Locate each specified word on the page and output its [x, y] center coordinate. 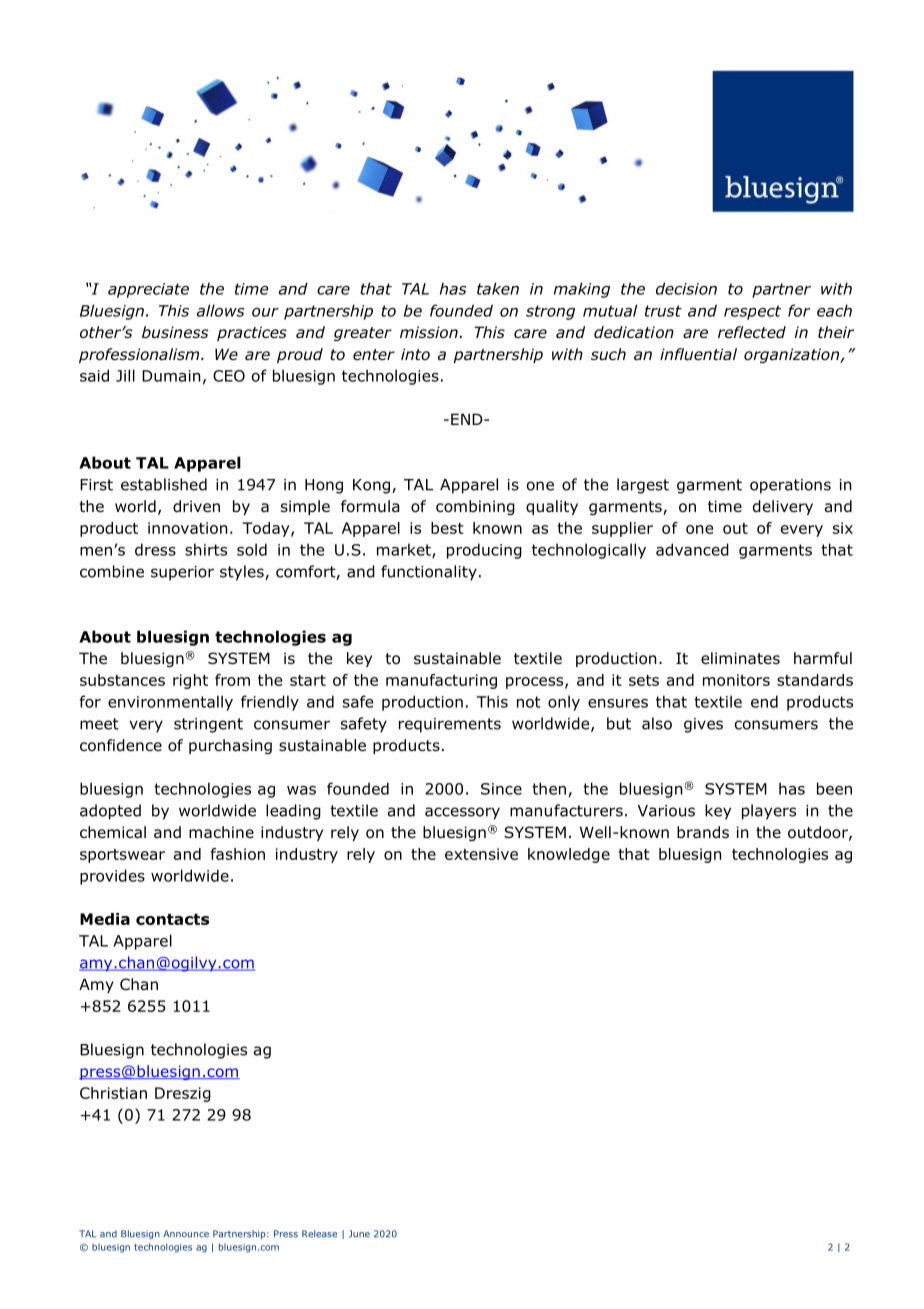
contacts [172, 919]
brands [703, 832]
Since [501, 789]
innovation [188, 528]
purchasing [230, 746]
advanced [692, 549]
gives [703, 725]
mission [430, 332]
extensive [481, 854]
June [359, 1234]
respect [752, 312]
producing [484, 551]
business [175, 332]
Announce [186, 1234]
